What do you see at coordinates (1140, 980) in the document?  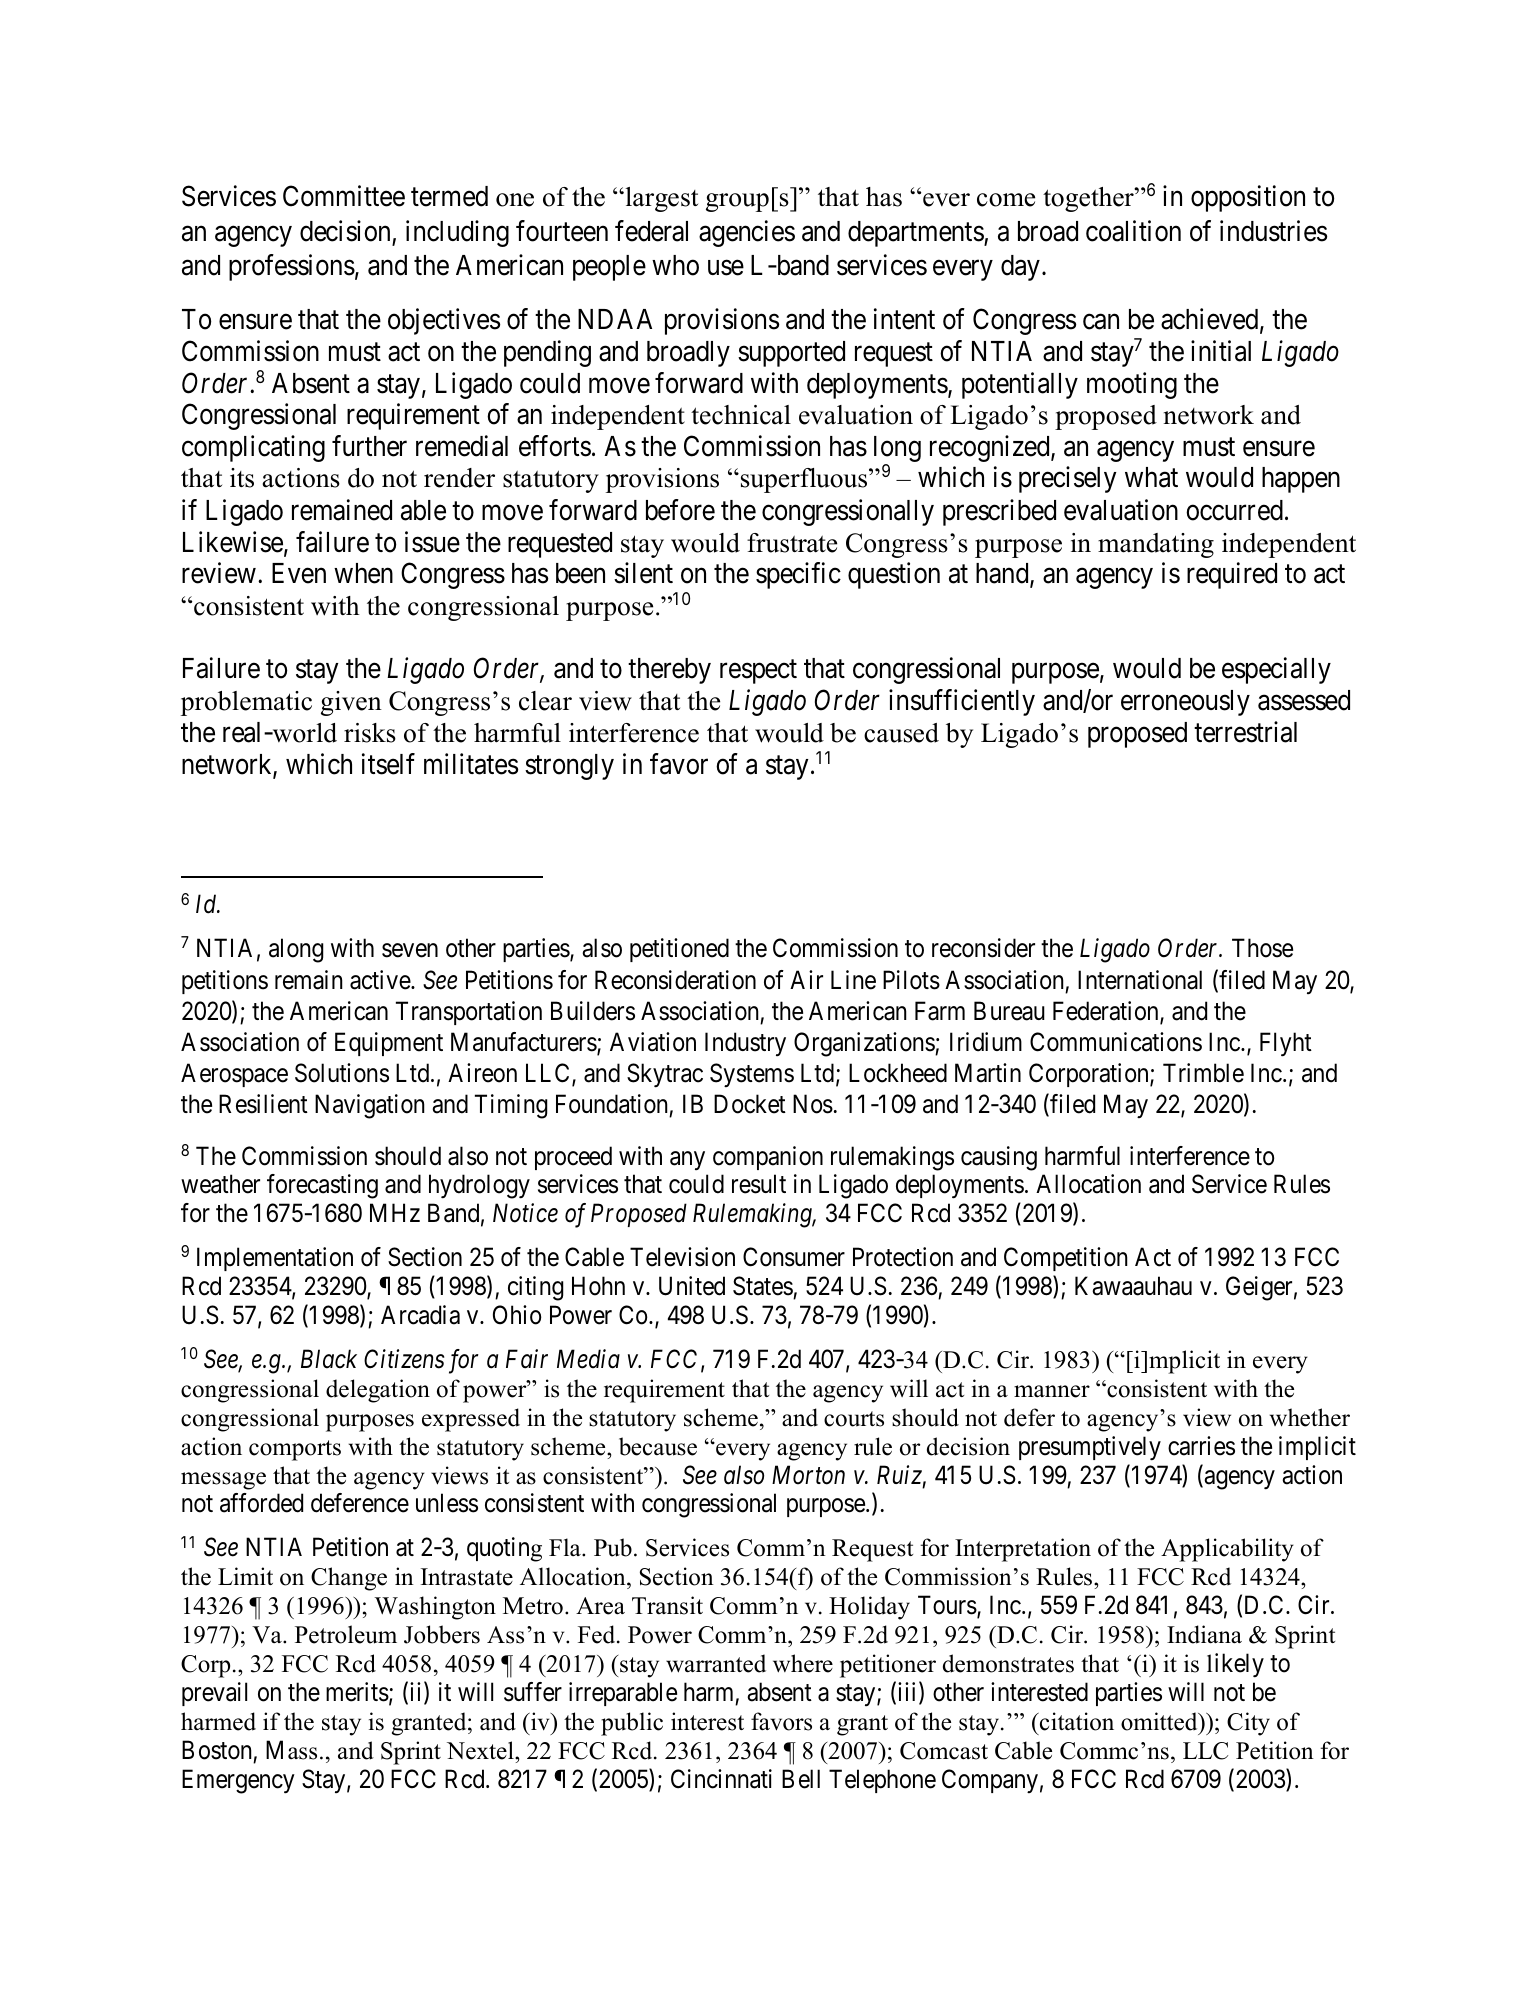 I see `International` at bounding box center [1140, 980].
